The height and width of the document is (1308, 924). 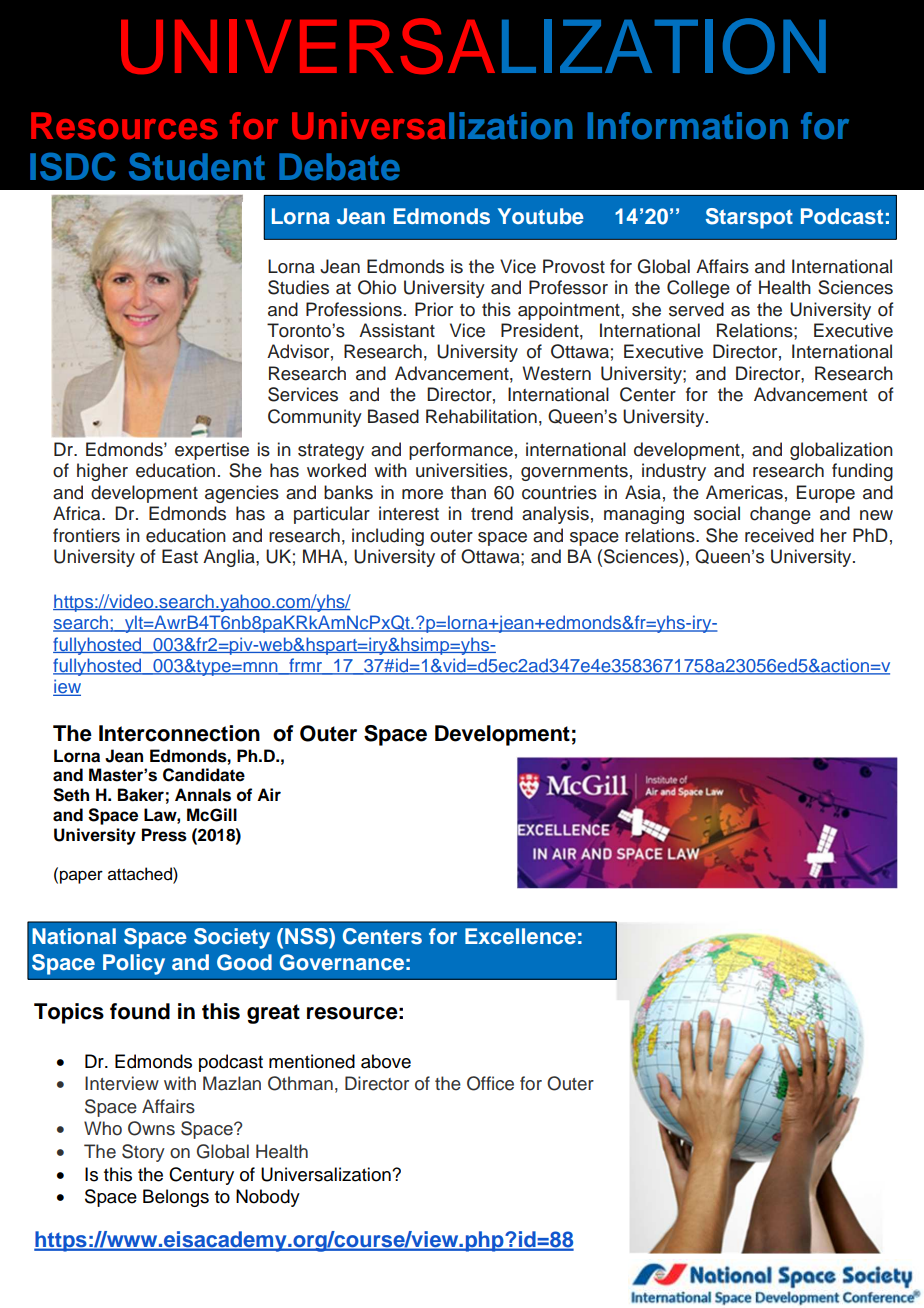 I want to click on Student, so click(x=197, y=166).
